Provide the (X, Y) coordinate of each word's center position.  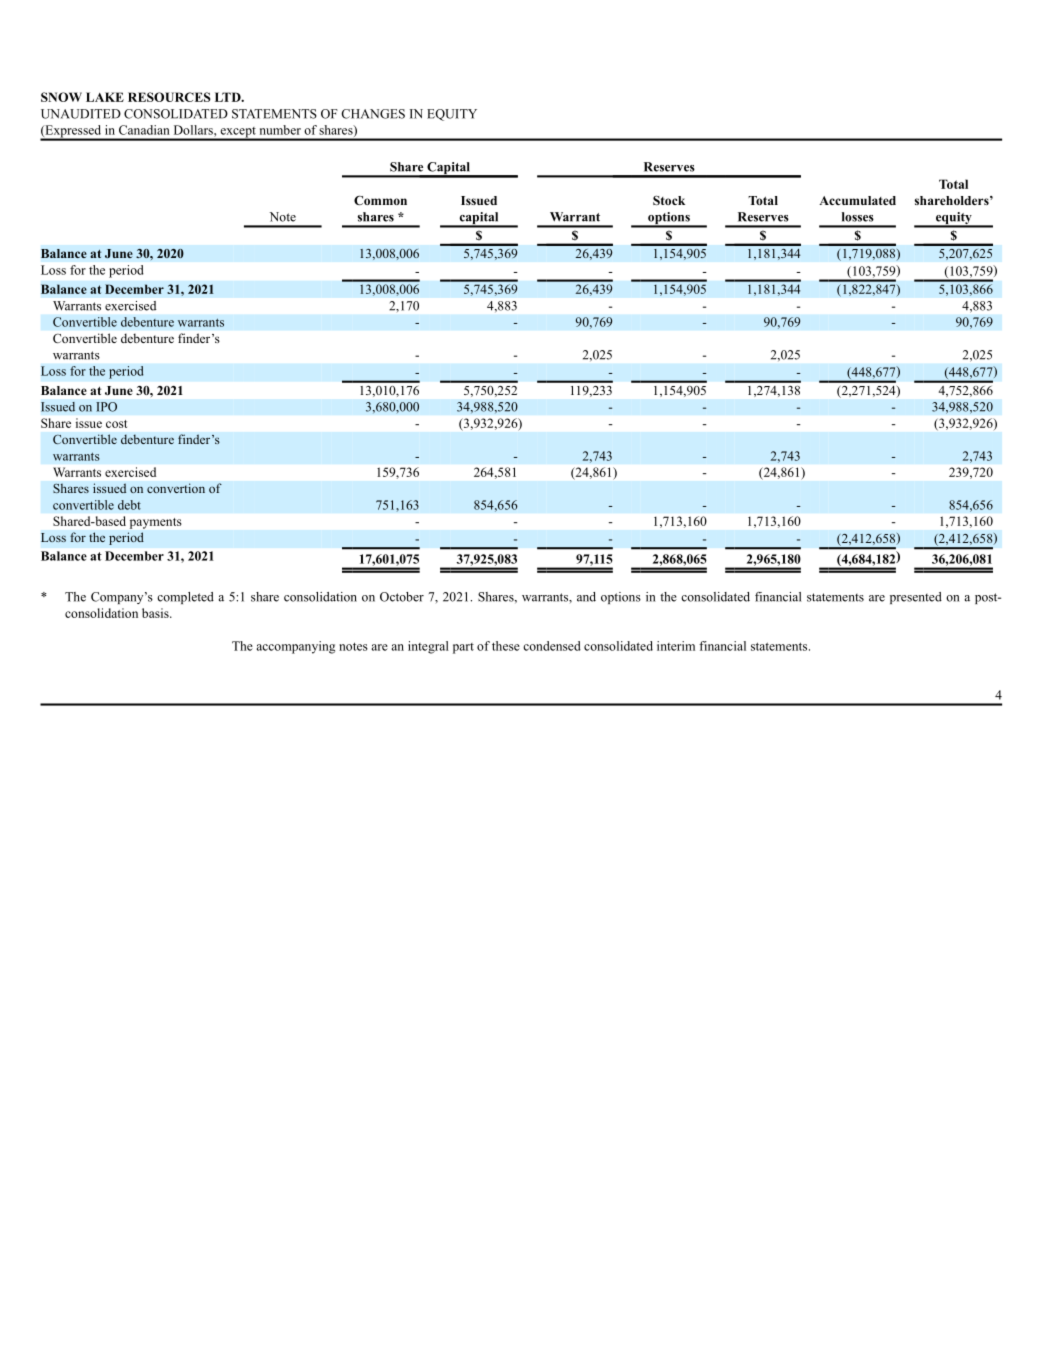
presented (916, 598)
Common (380, 200)
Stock (669, 200)
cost (116, 424)
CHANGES (373, 114)
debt (129, 505)
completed (185, 598)
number (280, 130)
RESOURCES (169, 97)
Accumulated (857, 200)
